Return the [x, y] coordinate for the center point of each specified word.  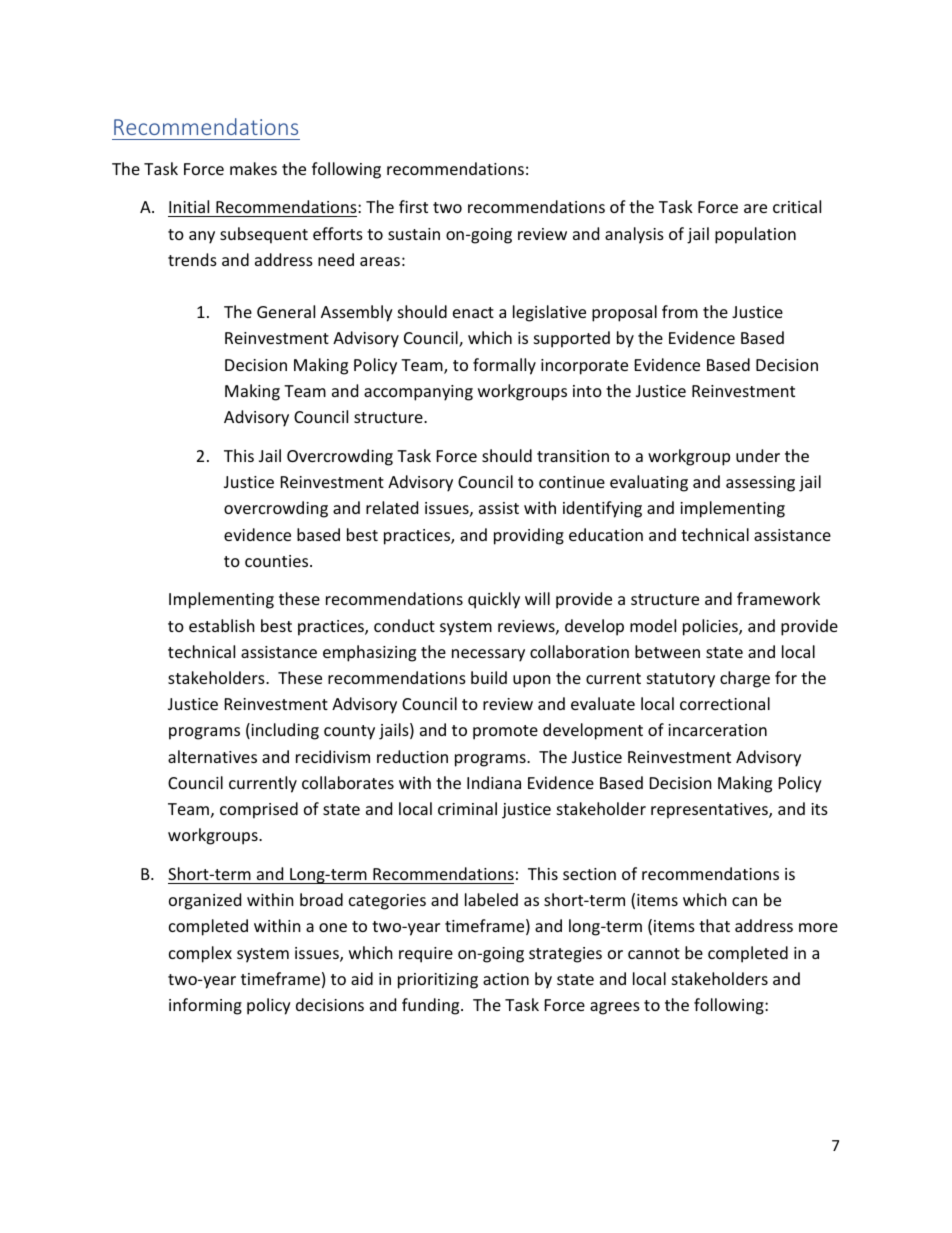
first [413, 206]
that [714, 925]
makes [253, 168]
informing [205, 1006]
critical [797, 206]
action [506, 979]
